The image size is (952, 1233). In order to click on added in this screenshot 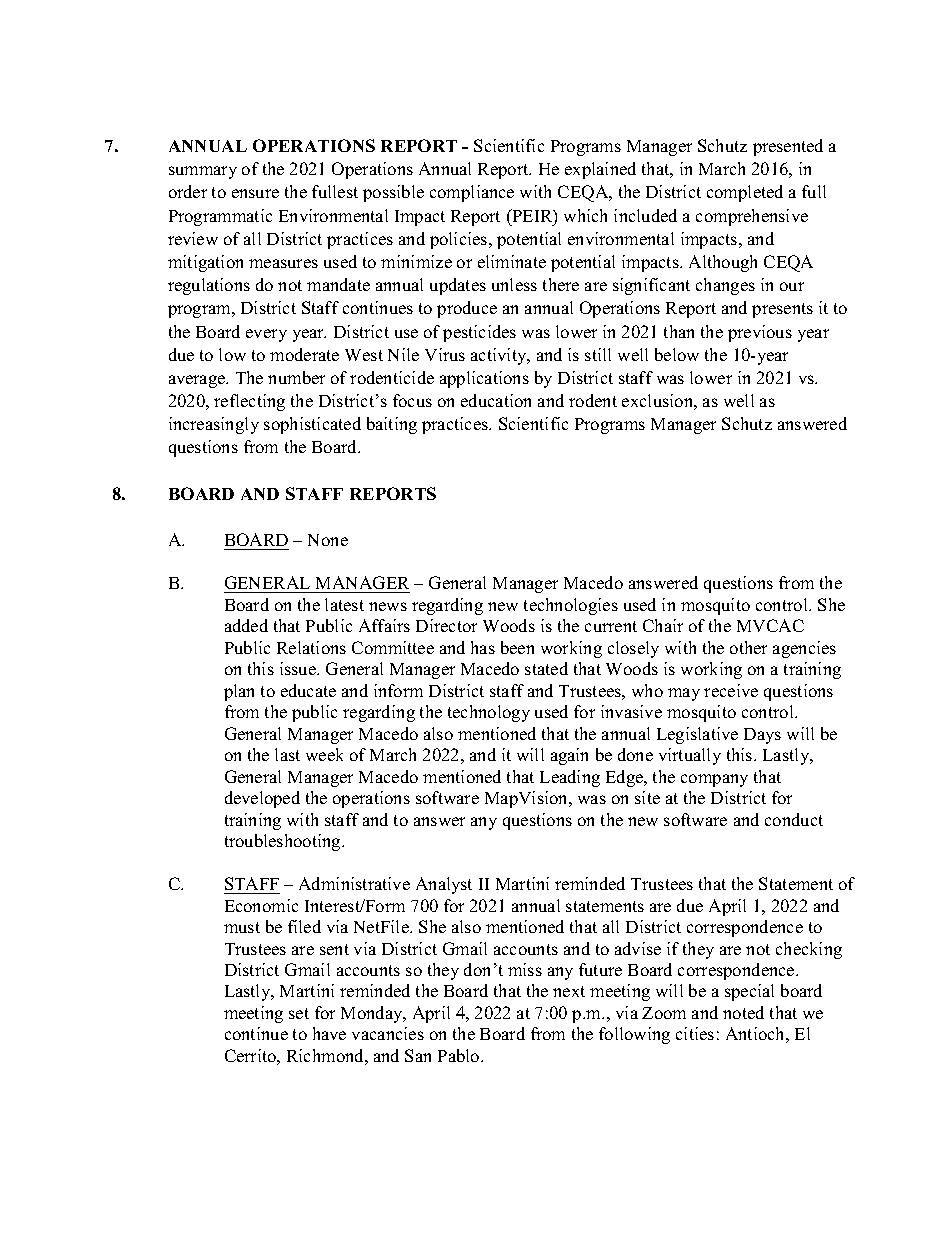, I will do `click(246, 625)`.
